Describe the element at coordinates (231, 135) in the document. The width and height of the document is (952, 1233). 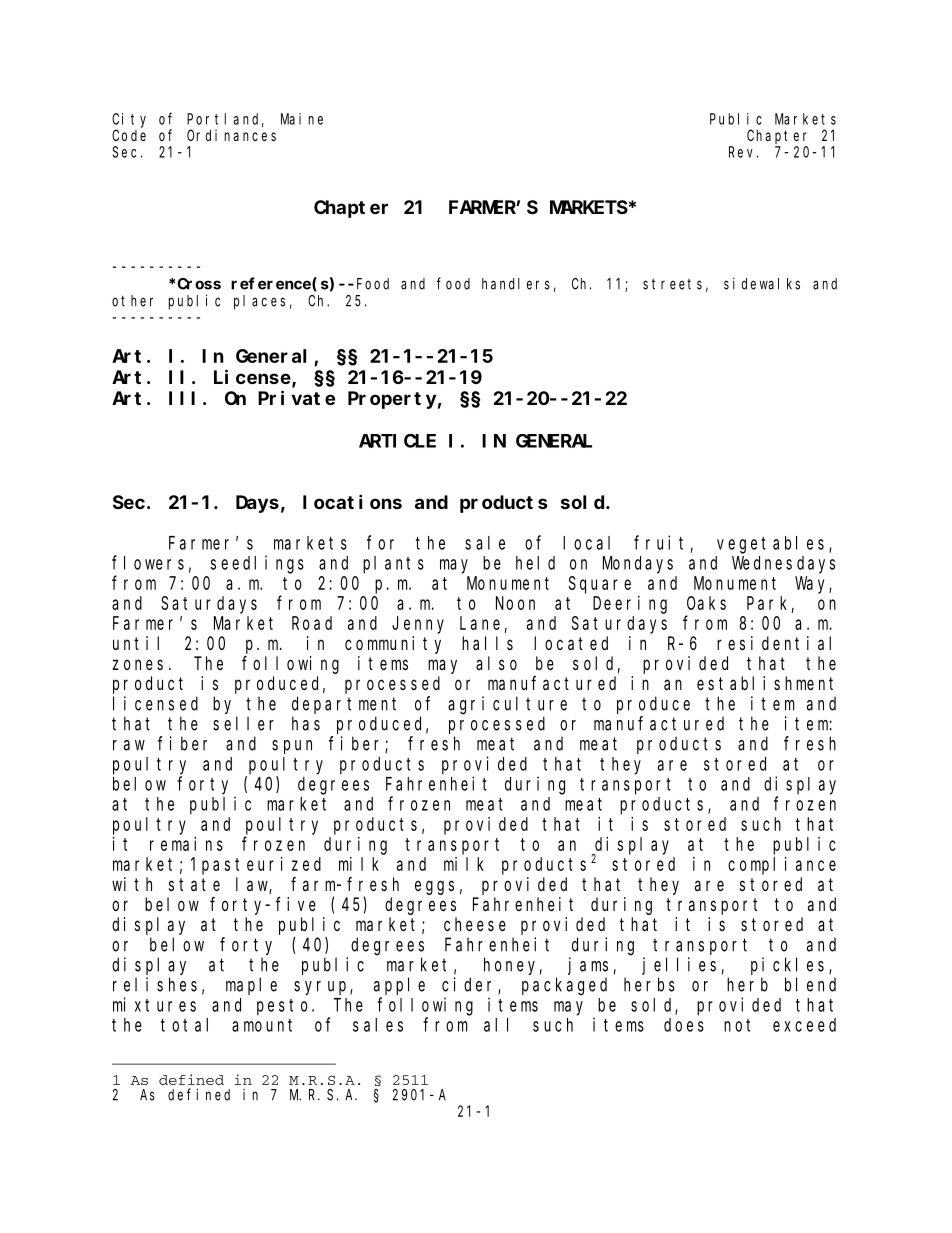
I see `Ordinances` at that location.
